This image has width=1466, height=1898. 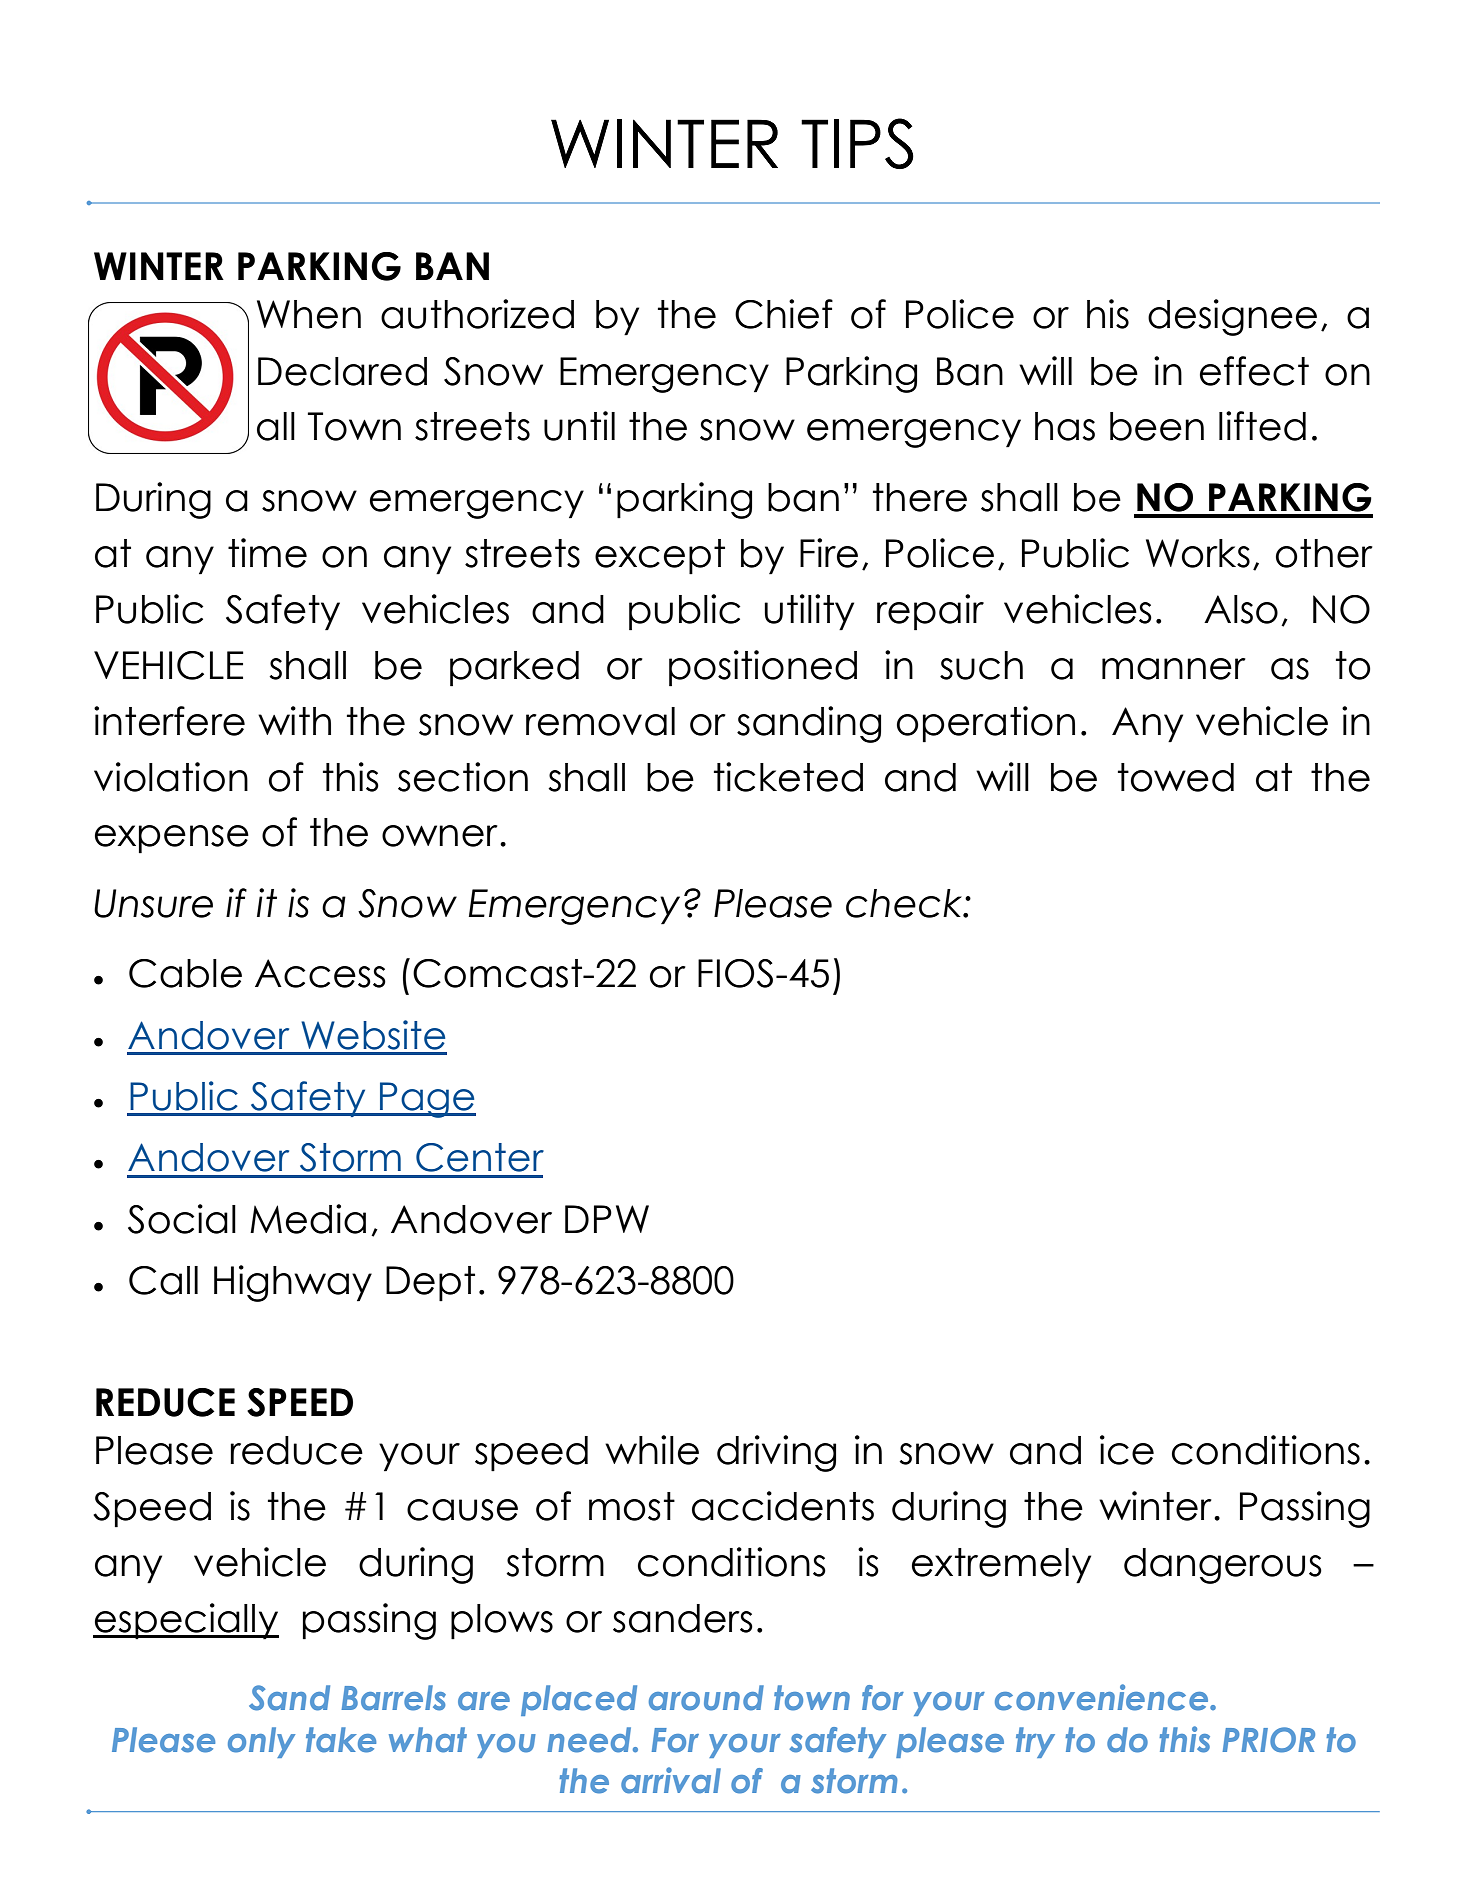 I want to click on check, so click(x=905, y=903).
